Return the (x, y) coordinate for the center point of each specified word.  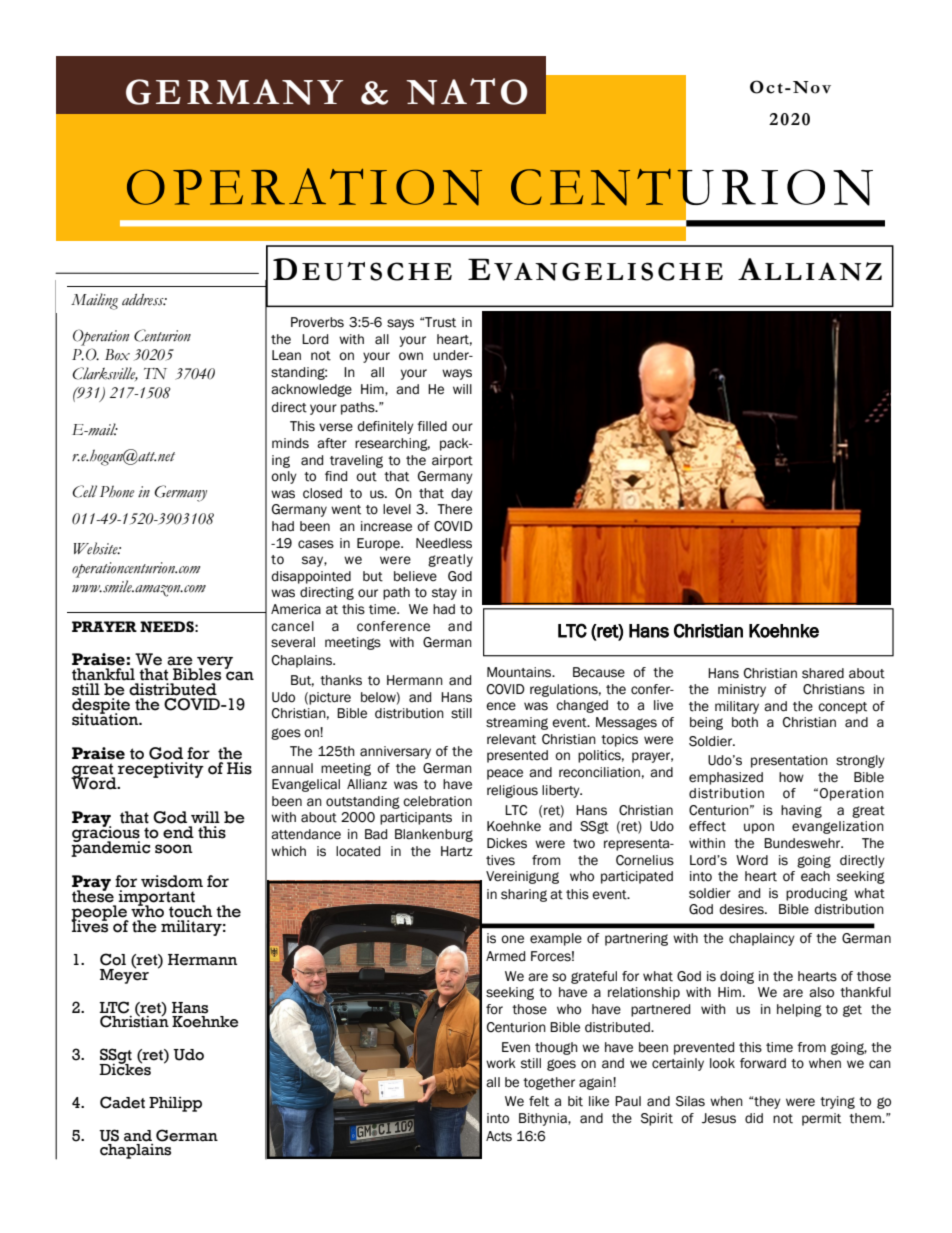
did (754, 1118)
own (411, 356)
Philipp (175, 1104)
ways (457, 374)
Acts (499, 1136)
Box (117, 355)
